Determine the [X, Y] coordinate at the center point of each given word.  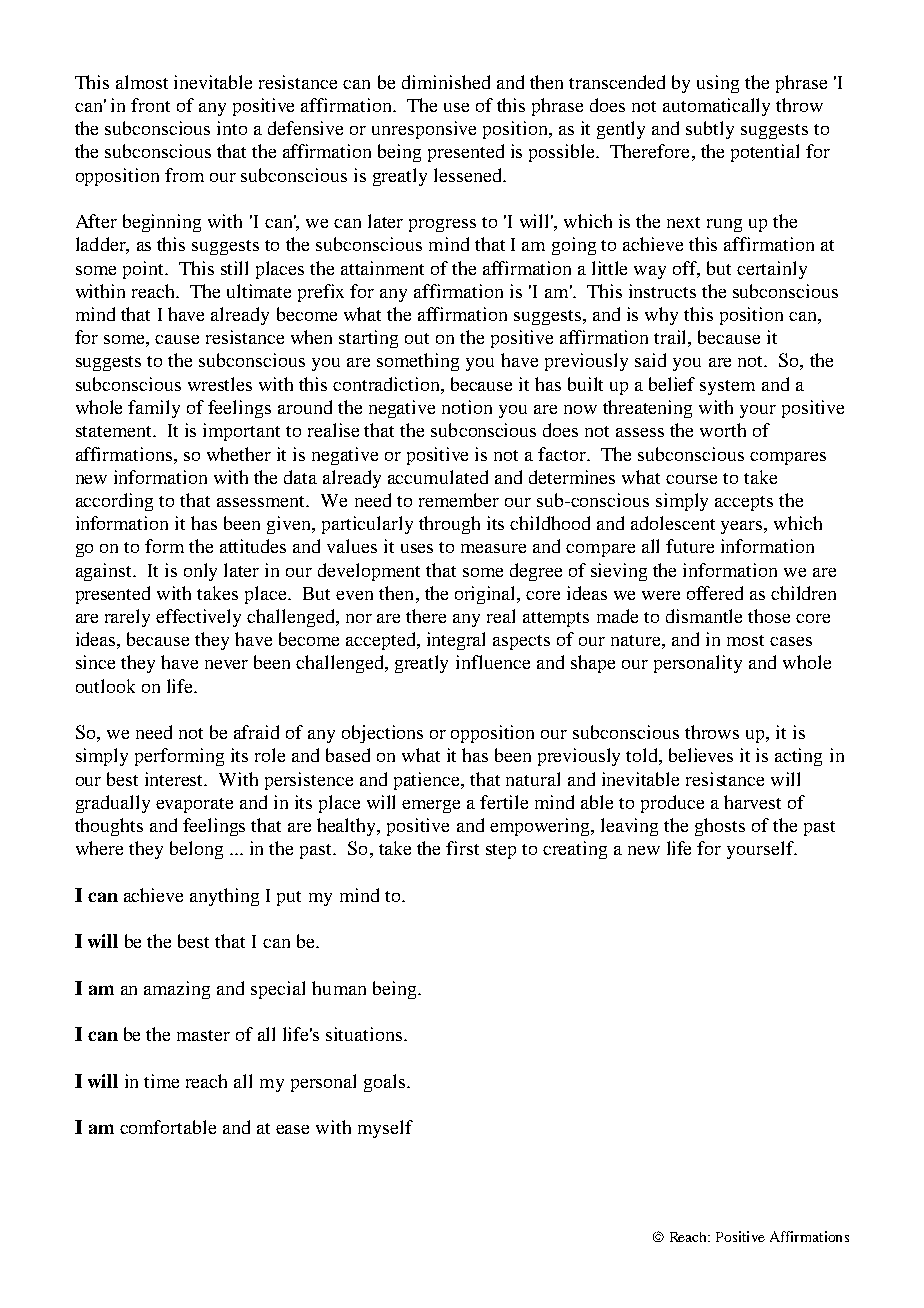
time [161, 1081]
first [462, 848]
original [487, 595]
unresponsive [424, 130]
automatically [716, 107]
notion [467, 407]
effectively [198, 618]
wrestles [220, 384]
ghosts [720, 827]
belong [196, 850]
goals [386, 1083]
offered [715, 593]
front [150, 105]
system [727, 387]
